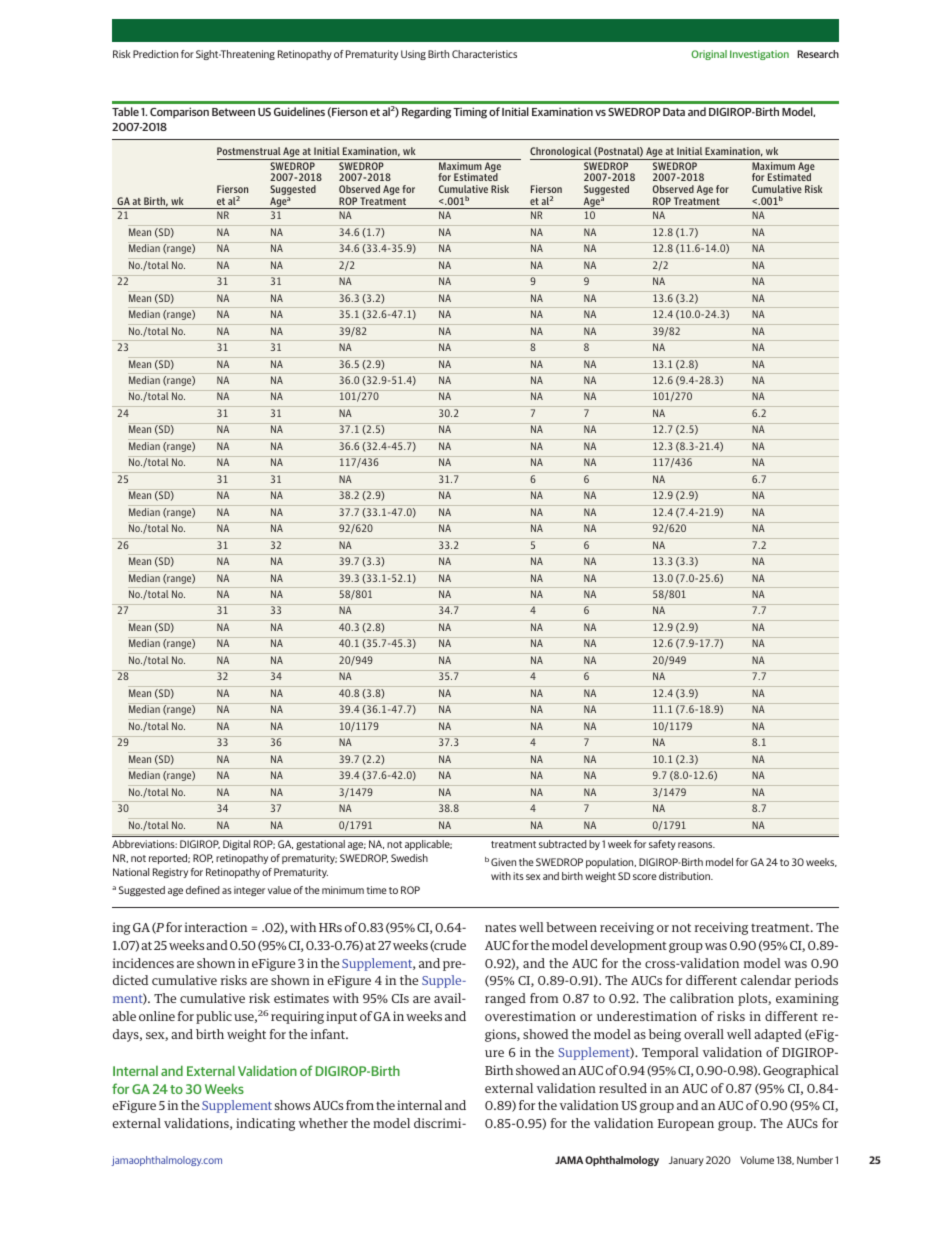  Describe the element at coordinates (757, 1160) in the screenshot. I see `Volume` at that location.
